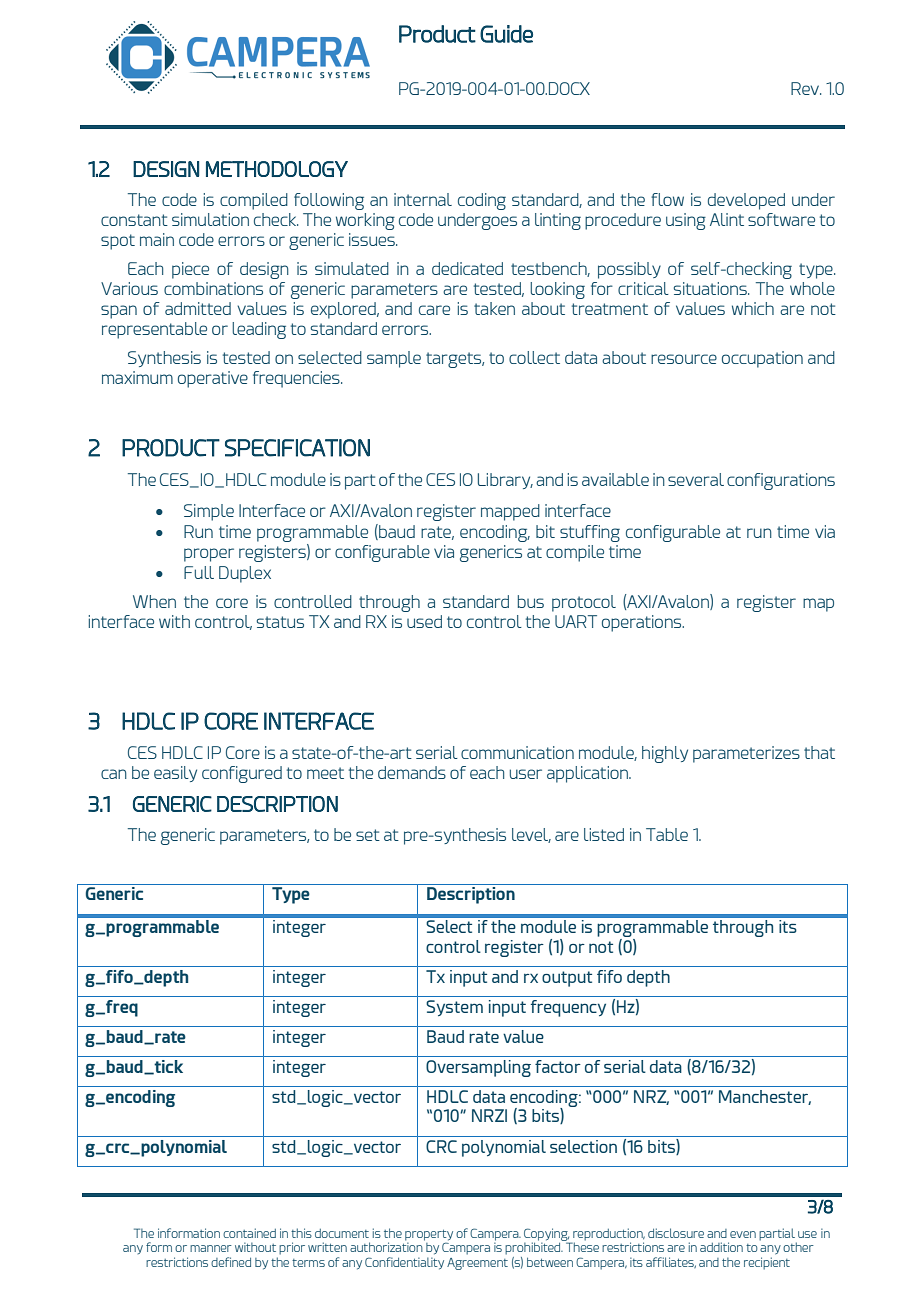 The image size is (924, 1308). What do you see at coordinates (494, 308) in the image?
I see `taken` at bounding box center [494, 308].
